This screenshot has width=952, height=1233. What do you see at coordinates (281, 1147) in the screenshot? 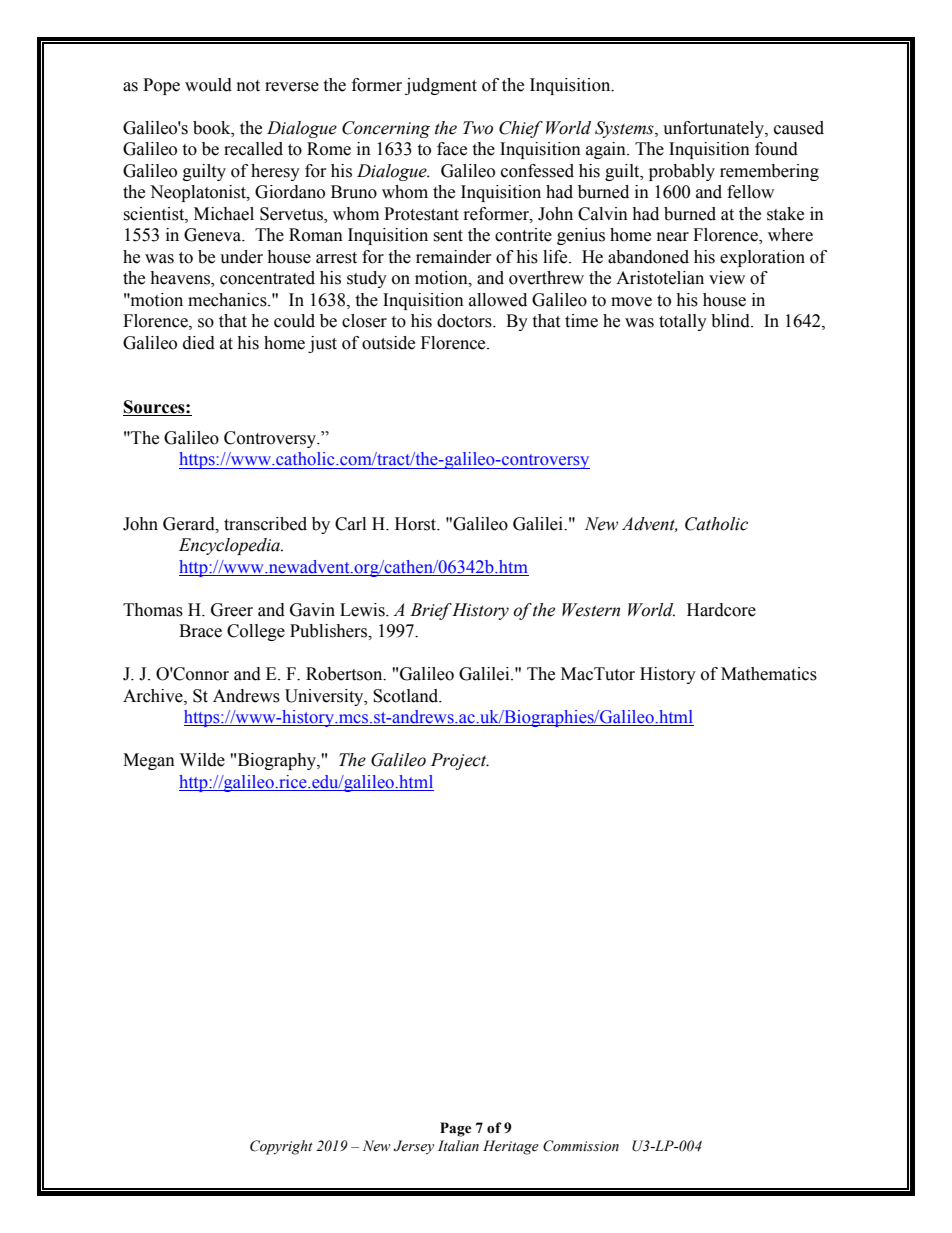
I see `Copyright` at bounding box center [281, 1147].
